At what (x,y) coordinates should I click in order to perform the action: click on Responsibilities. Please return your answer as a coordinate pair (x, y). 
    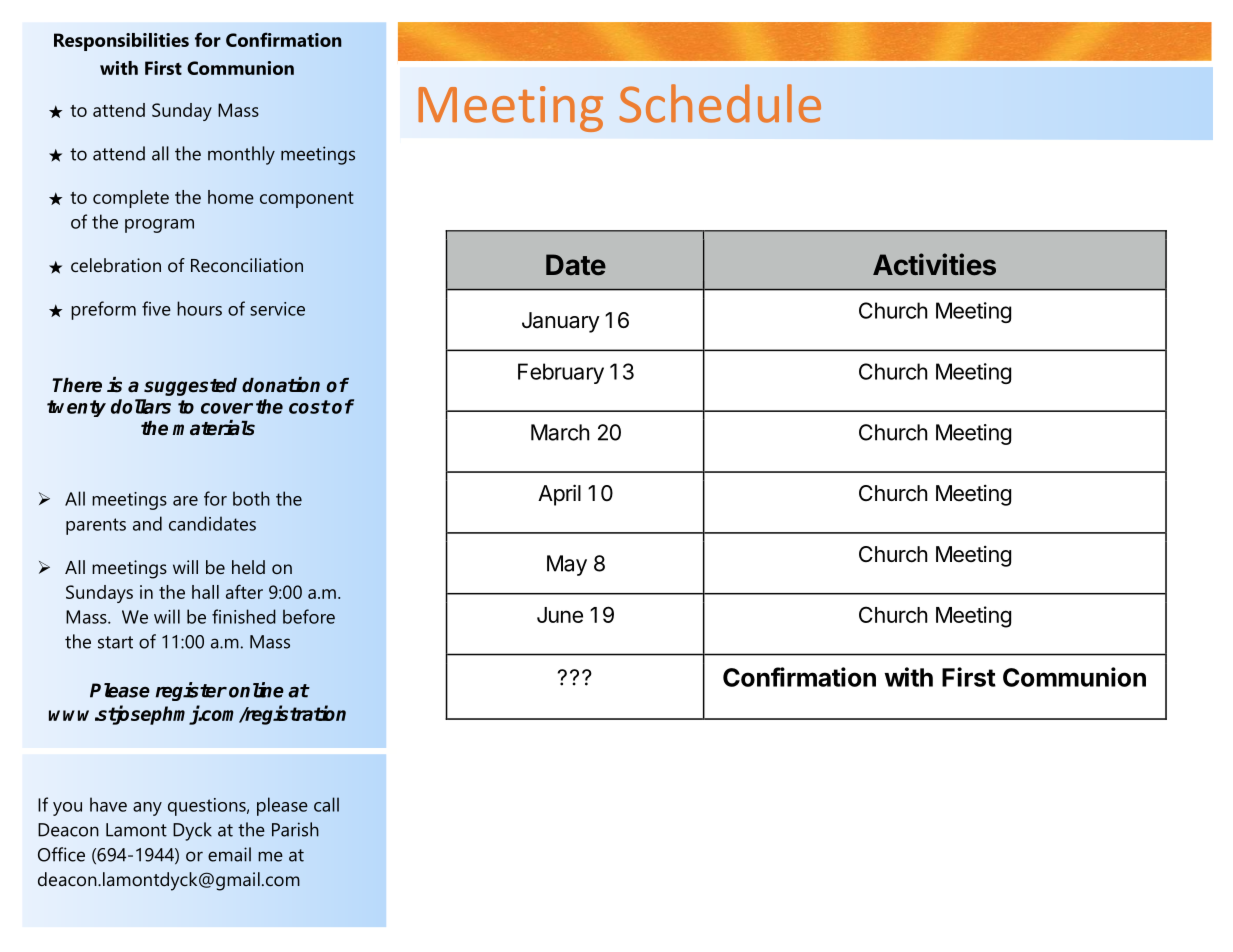
    Looking at the image, I should click on (121, 42).
